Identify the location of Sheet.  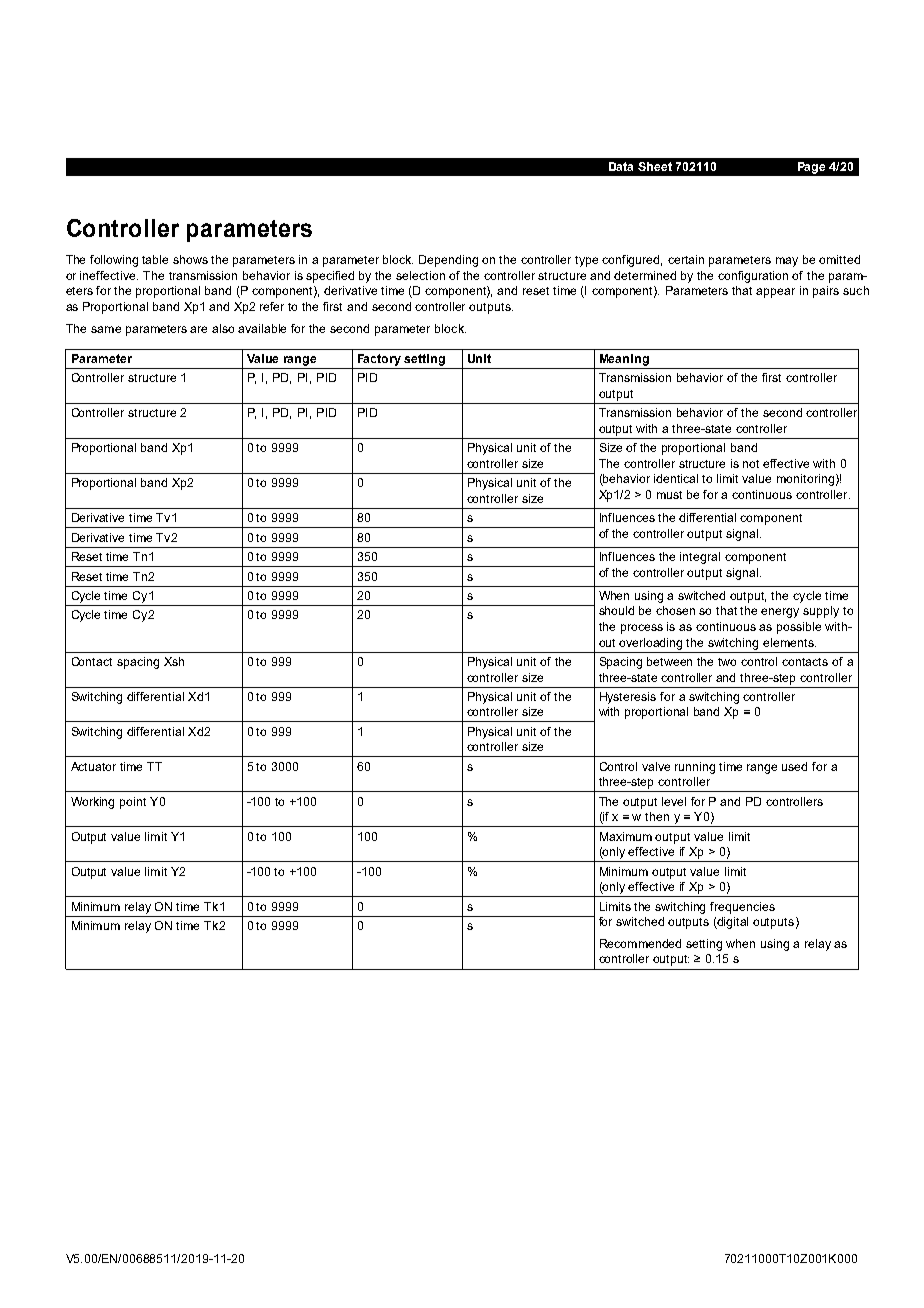
(655, 166).
